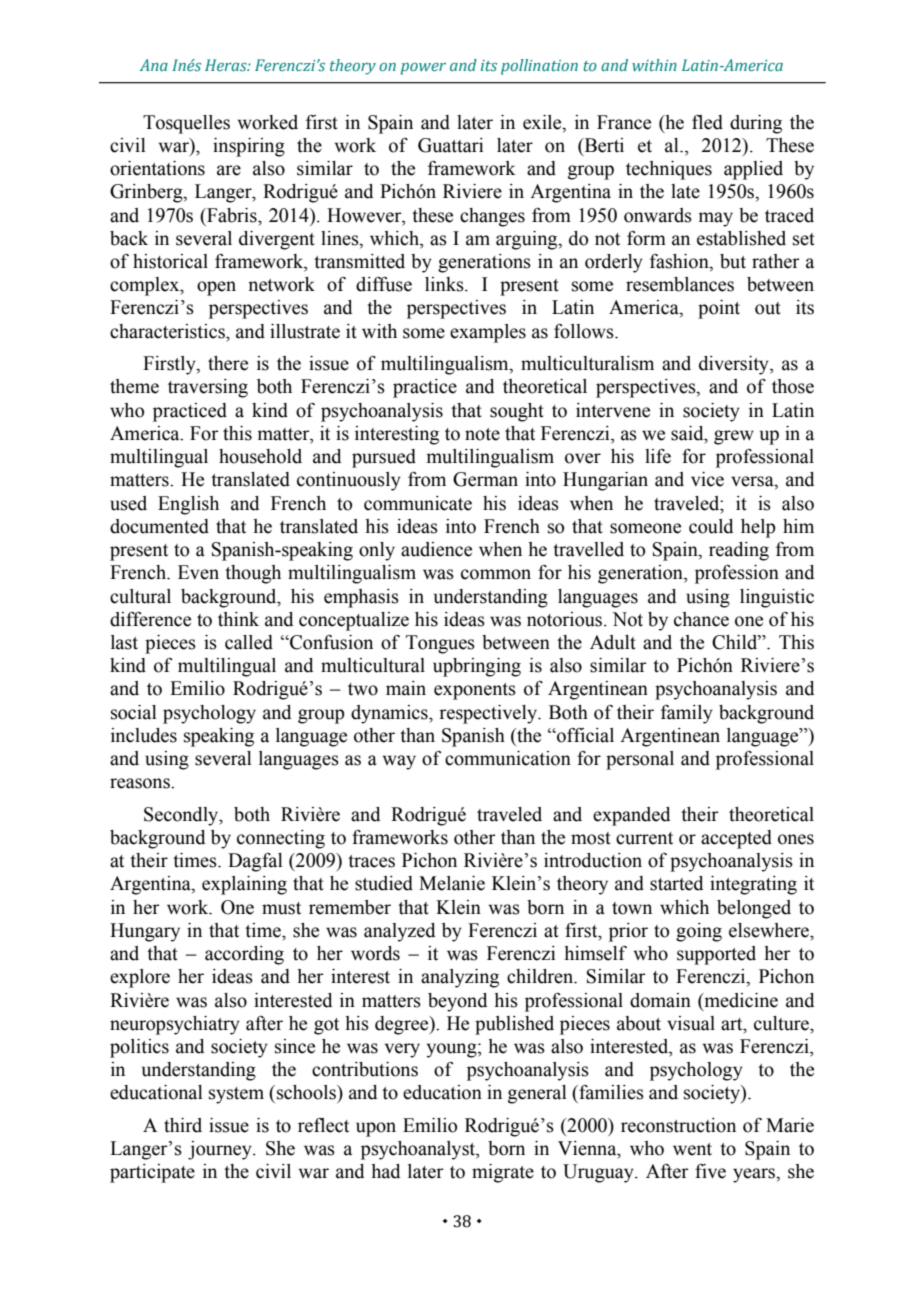  Describe the element at coordinates (707, 122) in the page. I see `fled` at that location.
